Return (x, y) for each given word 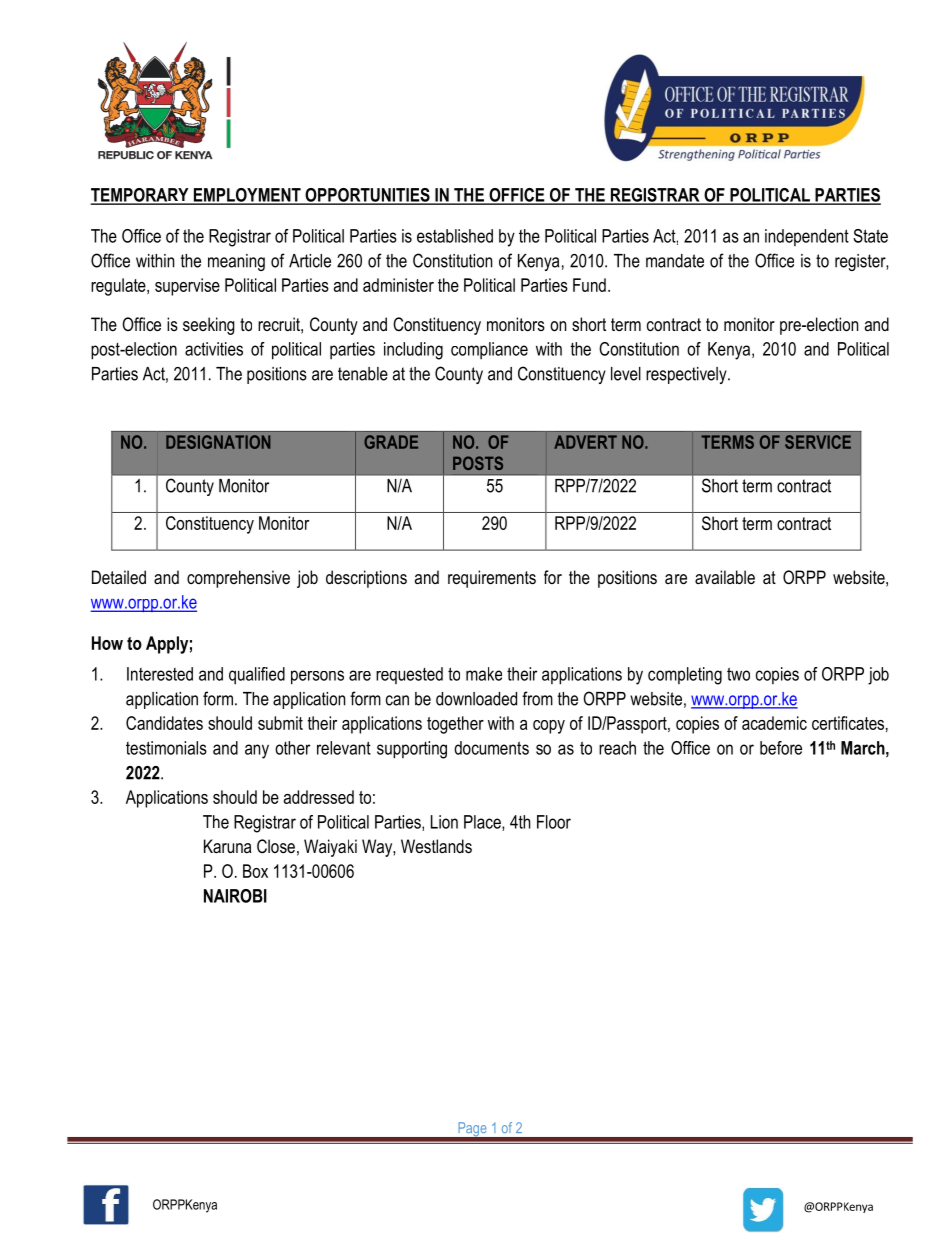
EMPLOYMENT (247, 196)
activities (214, 349)
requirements (492, 579)
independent (807, 237)
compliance (489, 350)
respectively (687, 375)
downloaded (476, 699)
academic (774, 723)
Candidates (164, 723)
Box (255, 871)
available (725, 577)
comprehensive (238, 579)
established (455, 236)
